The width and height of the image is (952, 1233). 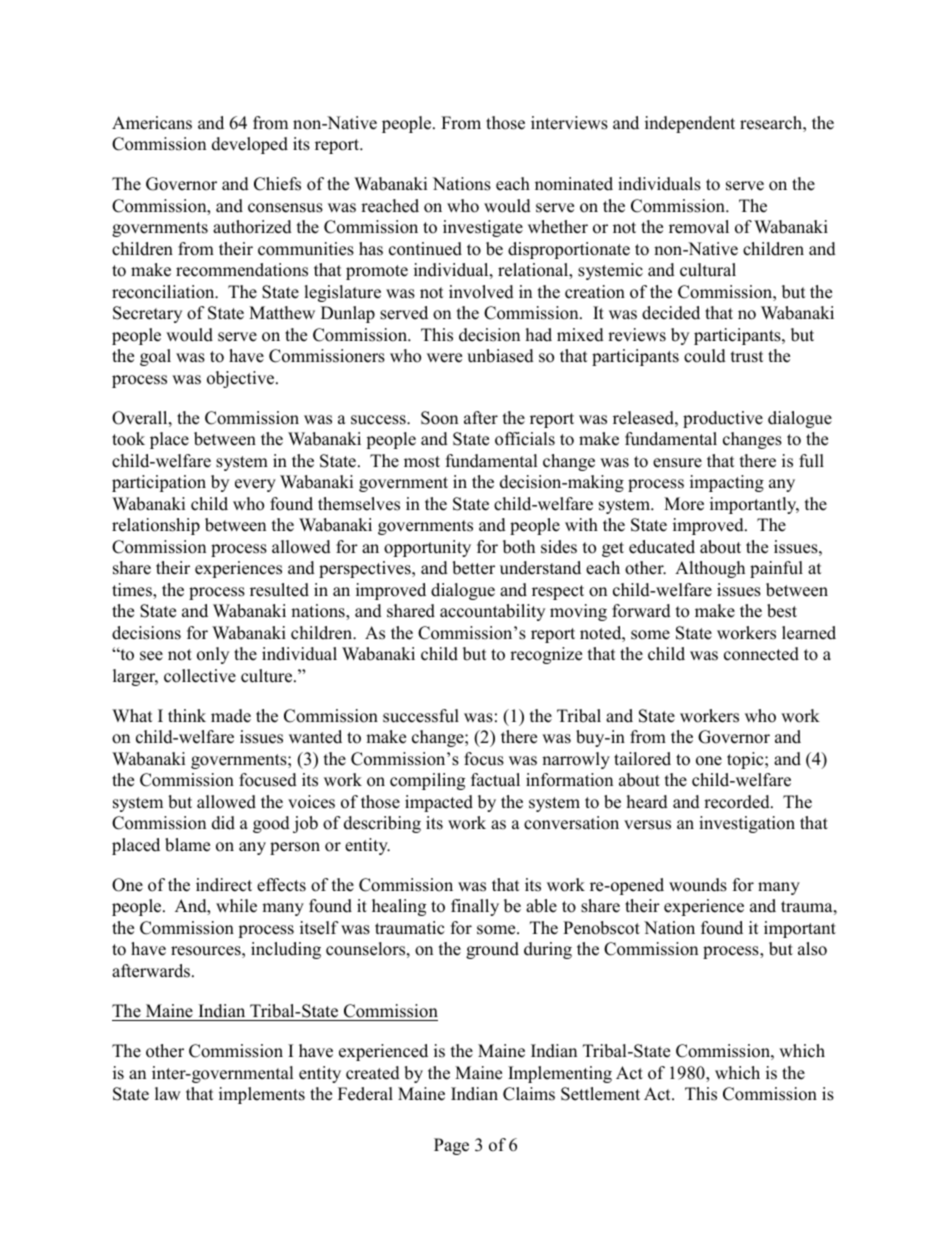 I want to click on Page, so click(x=451, y=1146).
